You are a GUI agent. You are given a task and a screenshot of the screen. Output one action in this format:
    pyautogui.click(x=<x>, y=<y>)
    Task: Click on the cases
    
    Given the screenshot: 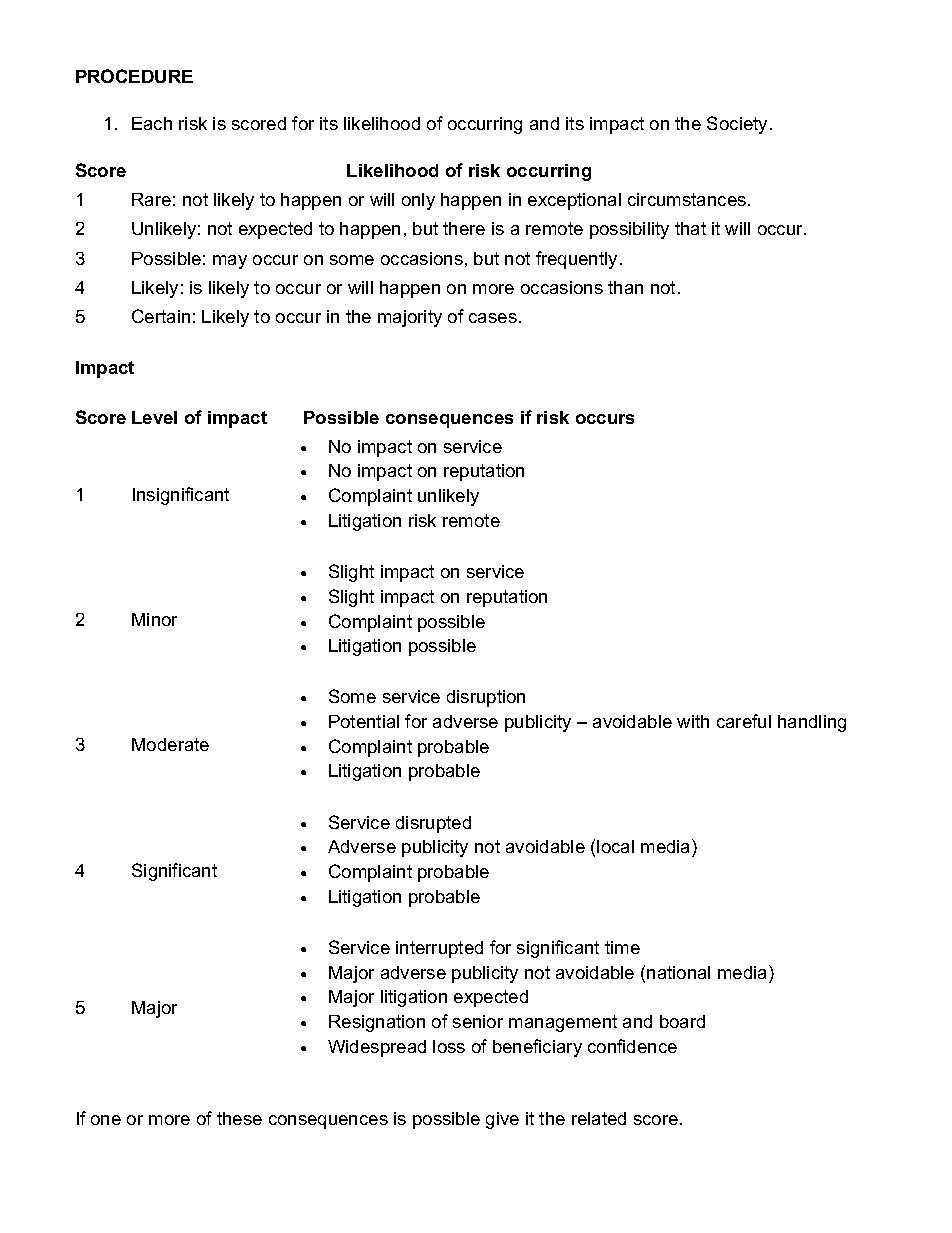 What is the action you would take?
    pyautogui.click(x=493, y=318)
